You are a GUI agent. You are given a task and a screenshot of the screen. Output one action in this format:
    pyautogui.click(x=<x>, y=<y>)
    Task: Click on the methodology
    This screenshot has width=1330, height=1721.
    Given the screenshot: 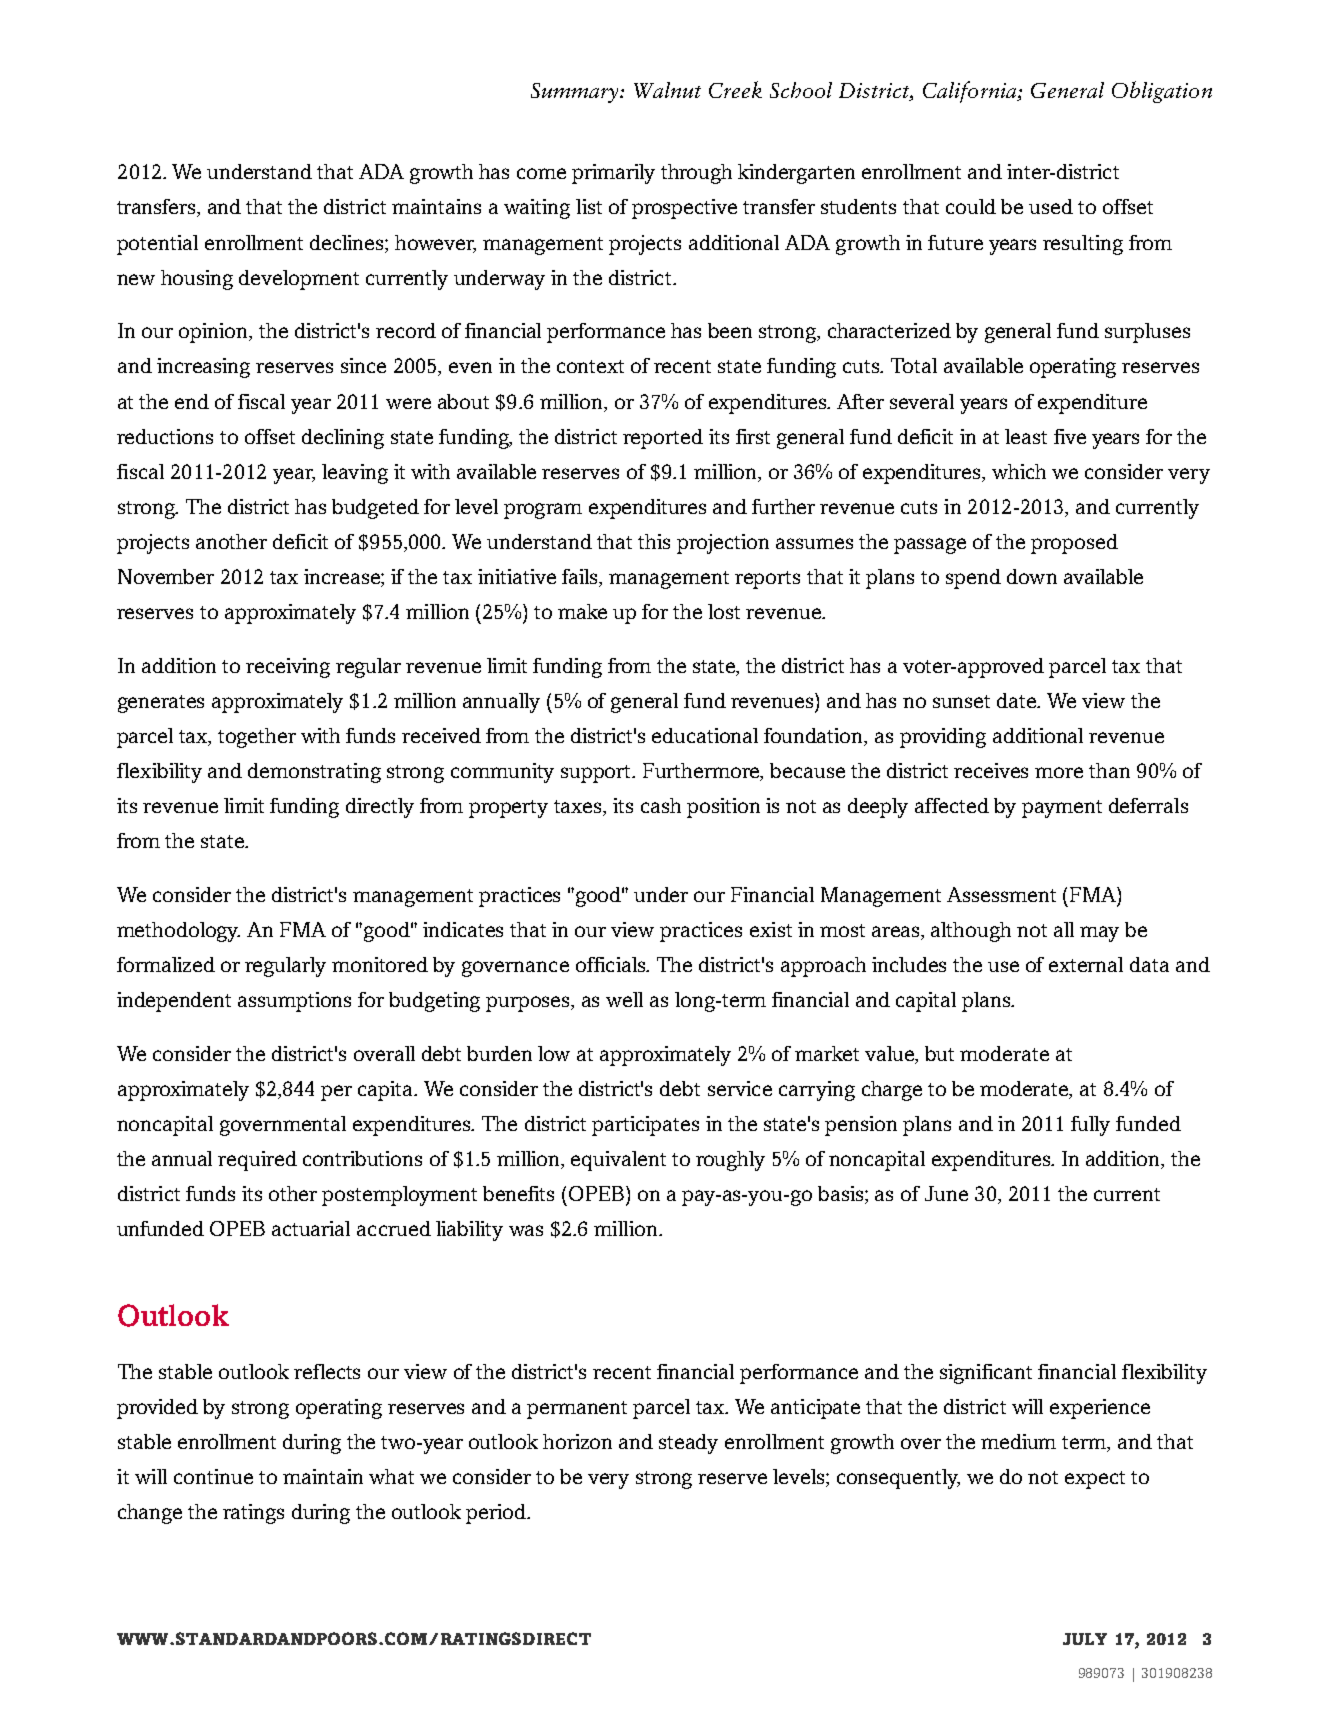 What is the action you would take?
    pyautogui.click(x=178, y=932)
